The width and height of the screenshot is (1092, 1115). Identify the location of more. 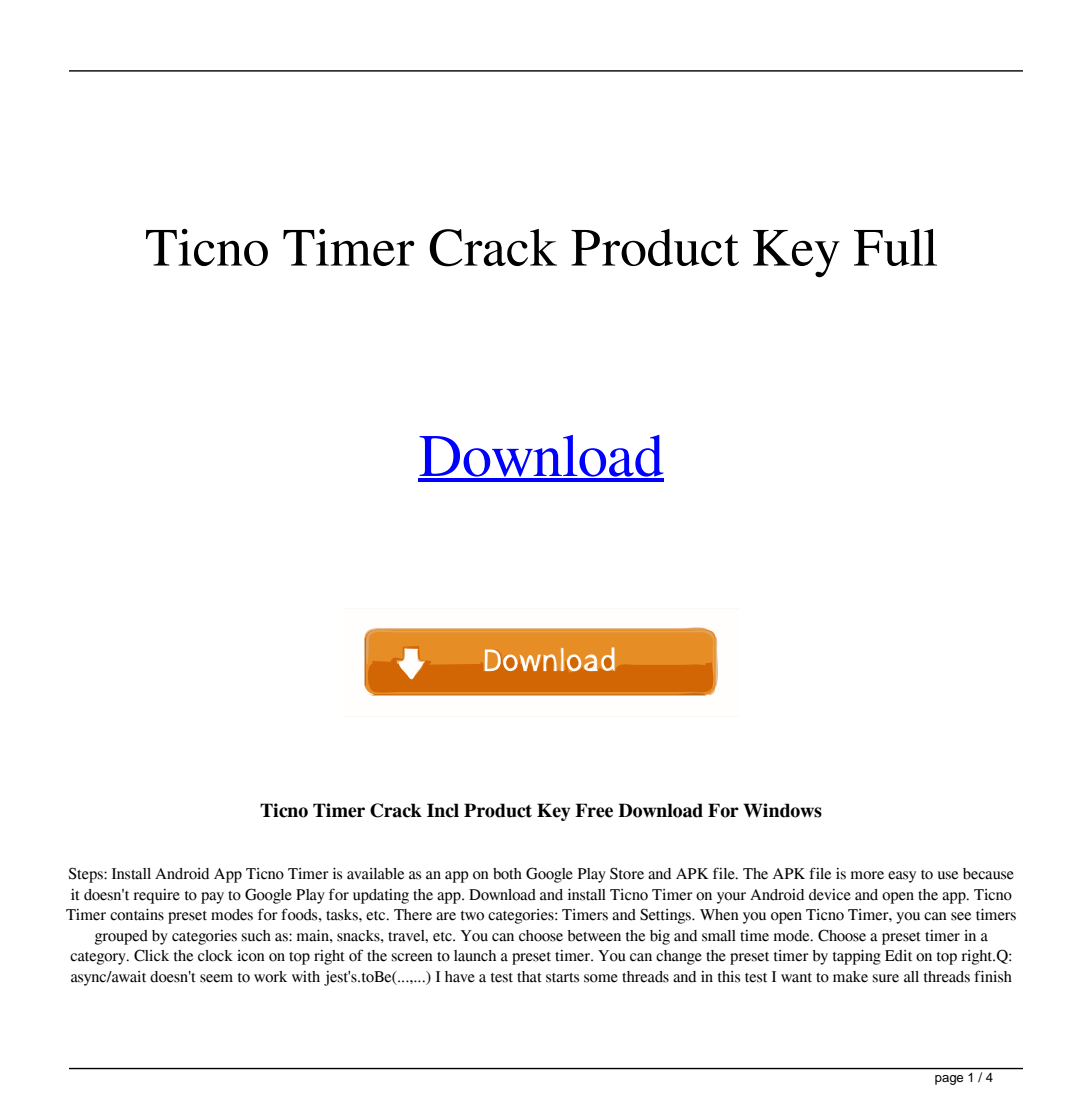
(867, 875).
